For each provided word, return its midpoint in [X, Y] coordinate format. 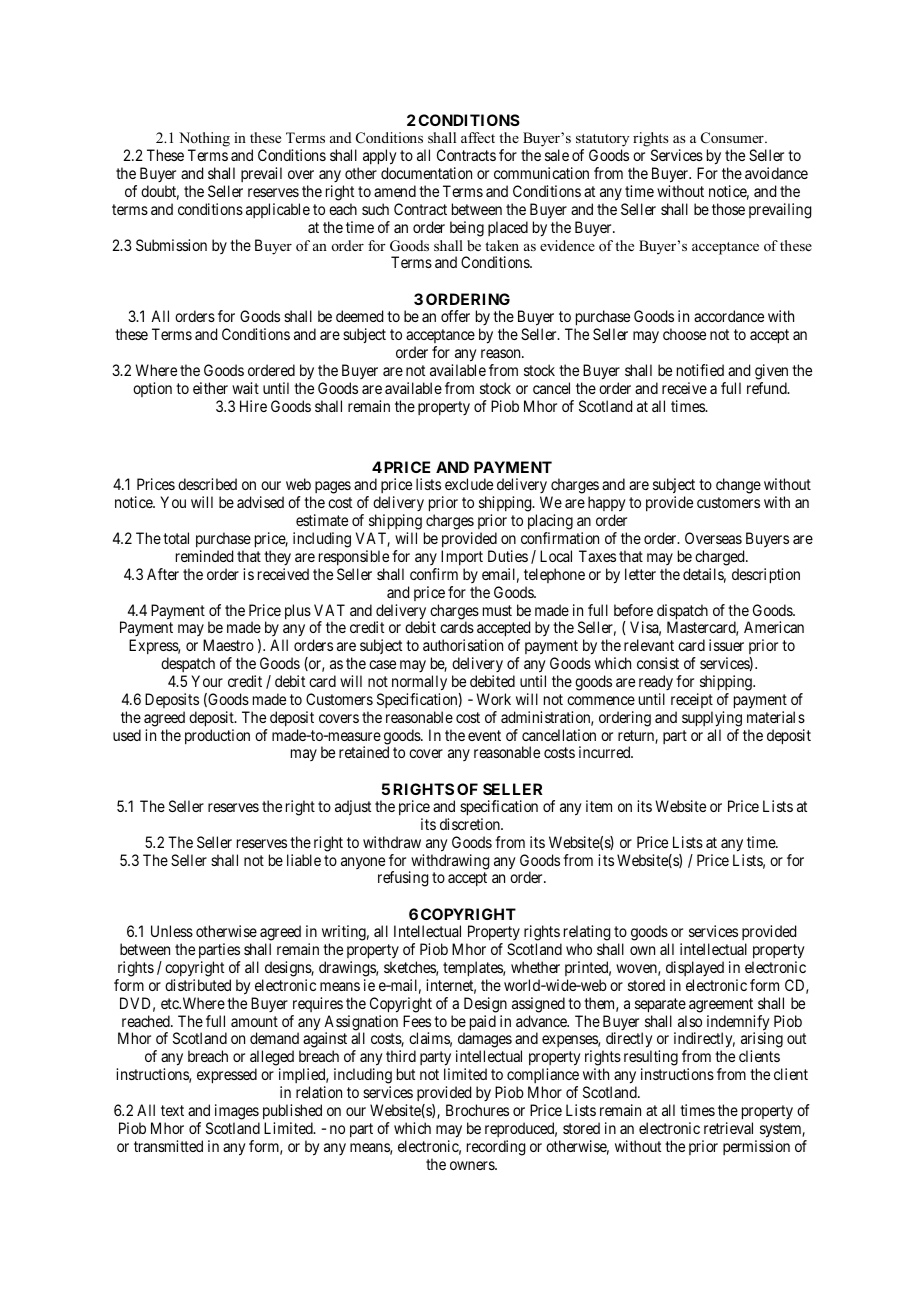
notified [700, 370]
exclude [469, 484]
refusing [403, 879]
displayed [695, 968]
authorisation [463, 645]
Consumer [733, 138]
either [210, 388]
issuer [726, 645]
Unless [172, 931]
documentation [426, 173]
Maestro [228, 645]
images [237, 1112]
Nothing [204, 141]
